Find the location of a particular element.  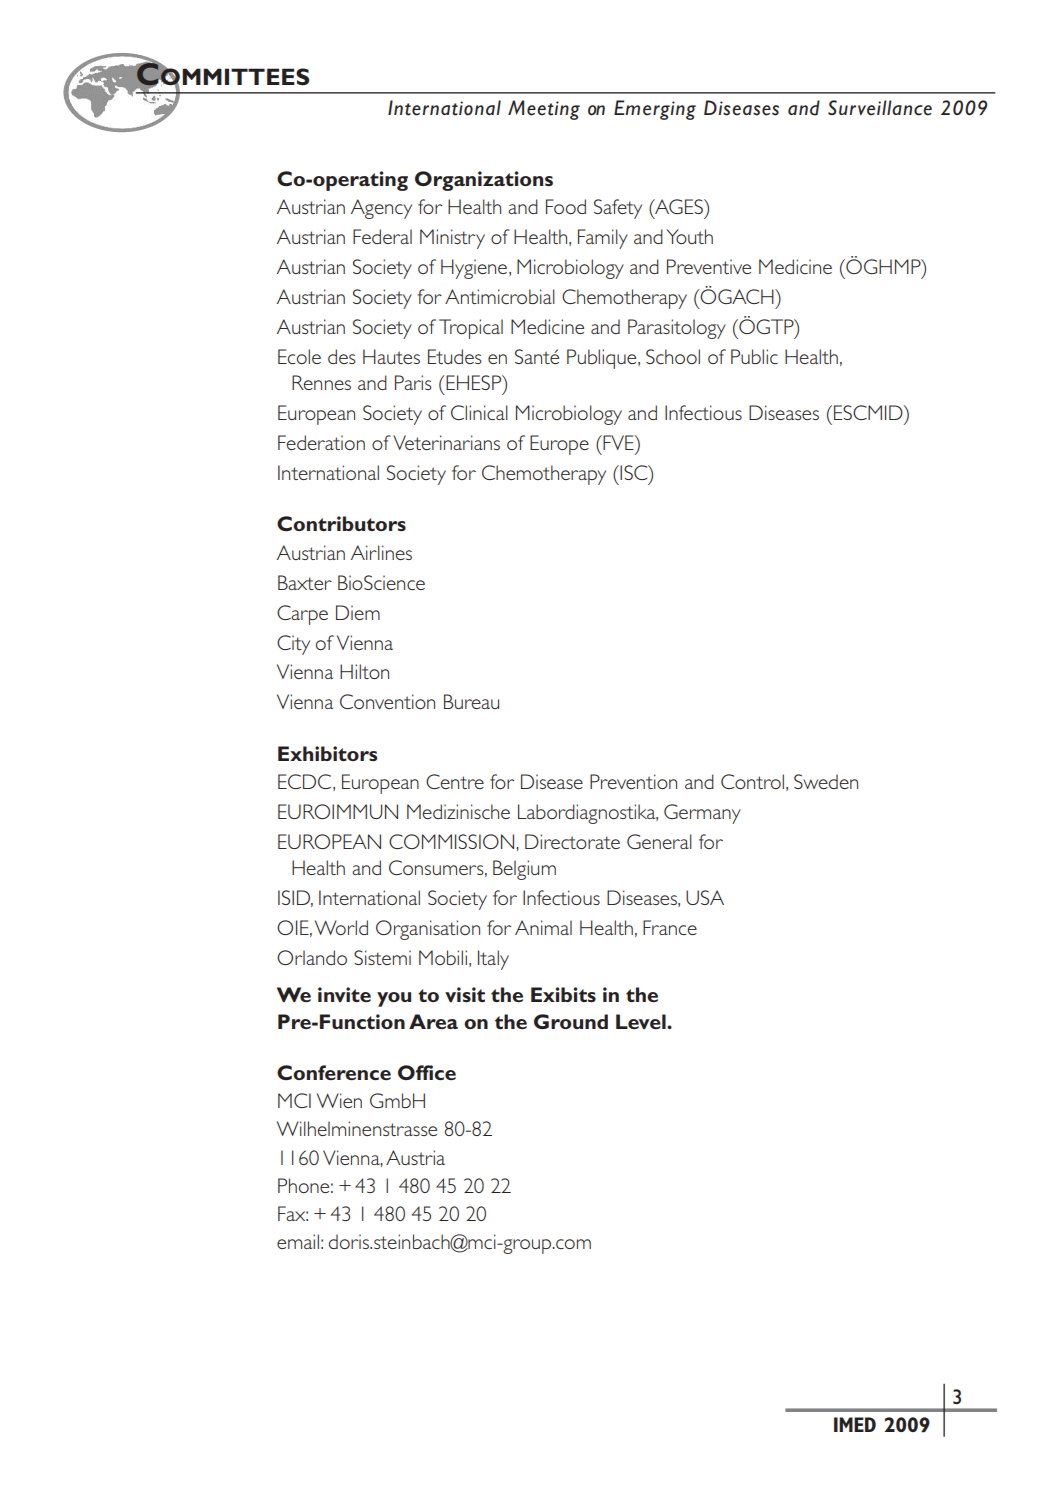

Bureau is located at coordinates (471, 701).
